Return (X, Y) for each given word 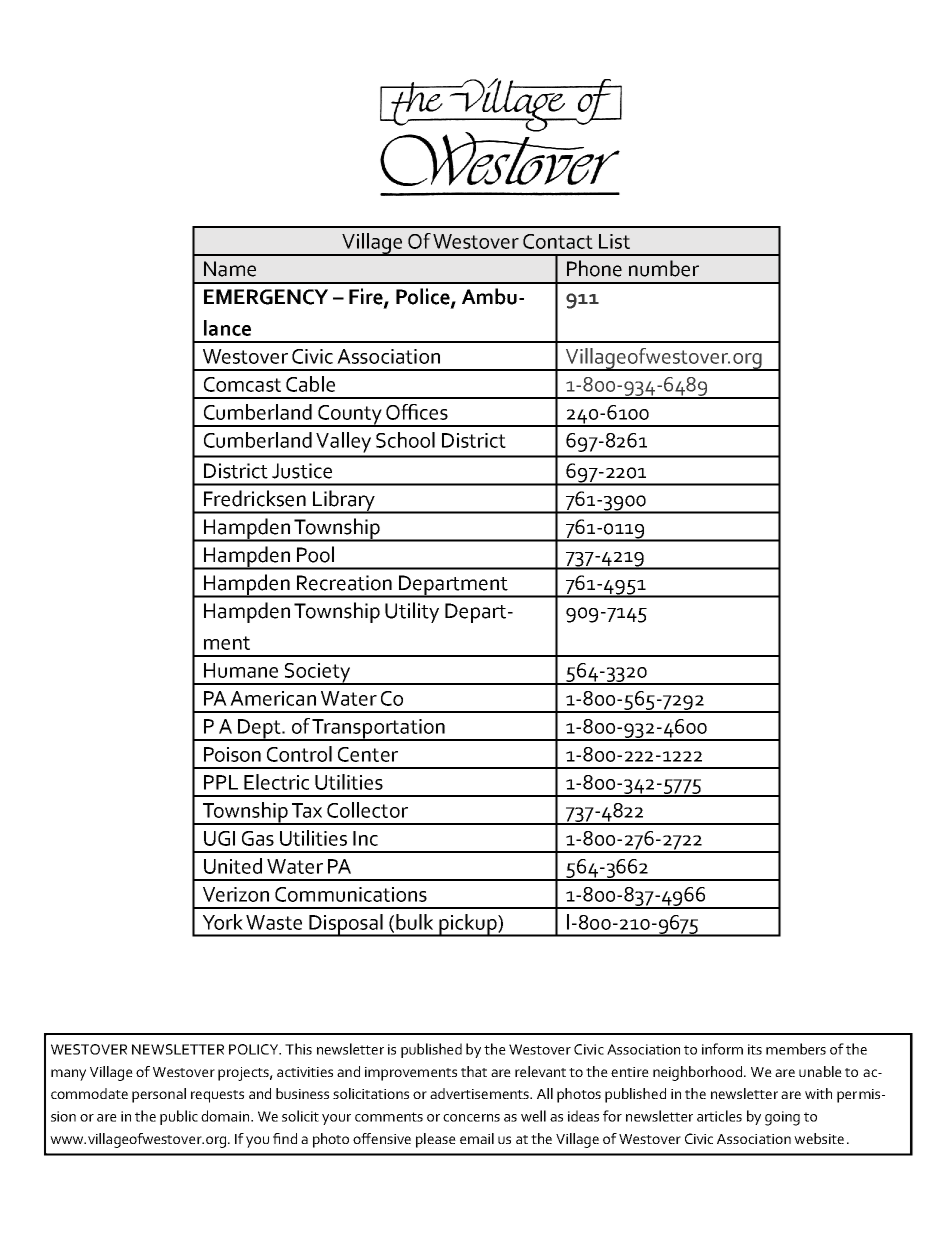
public (179, 1117)
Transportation (379, 730)
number (664, 268)
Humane (241, 670)
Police (424, 297)
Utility (412, 612)
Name (230, 269)
